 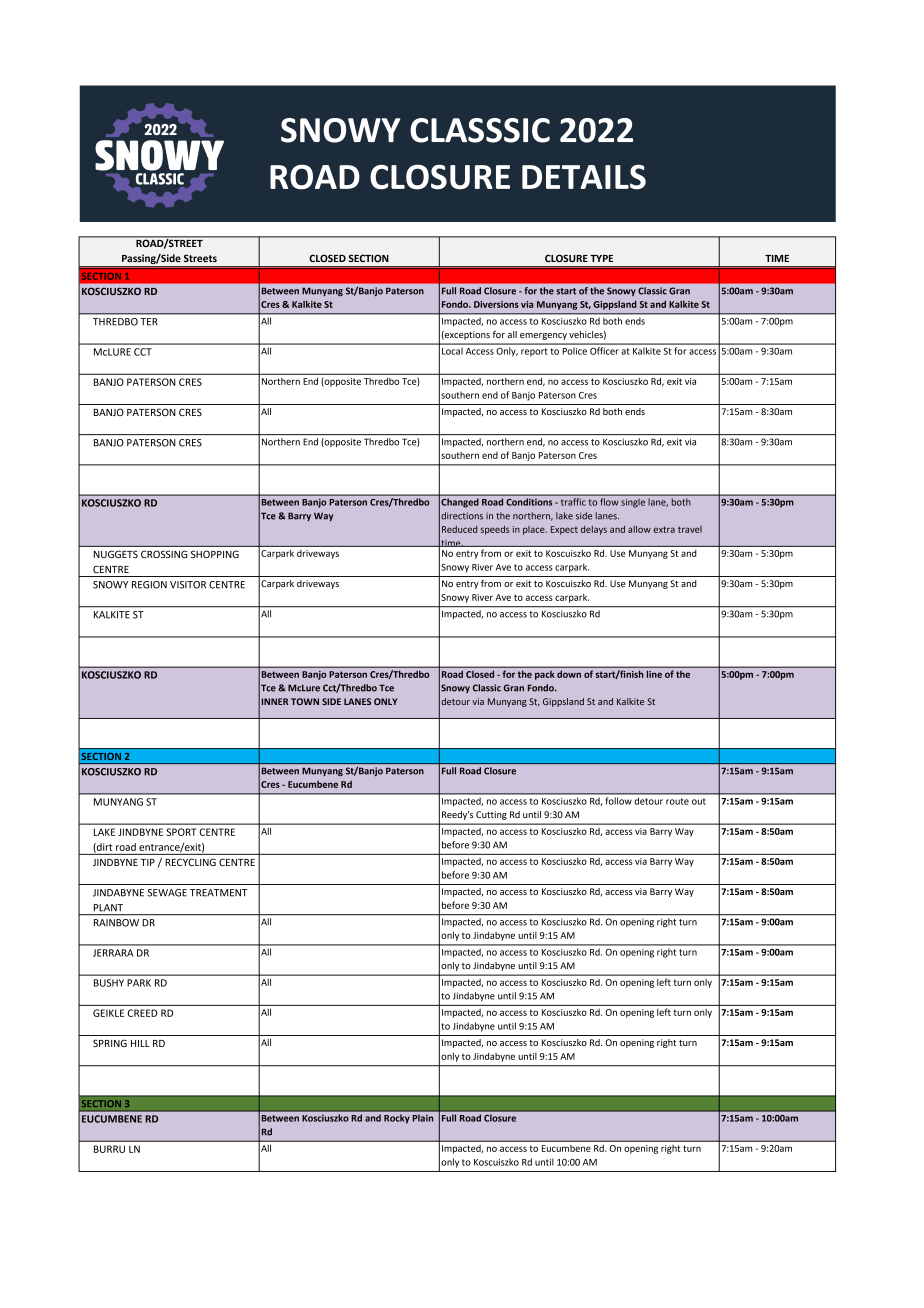 What do you see at coordinates (677, 801) in the image?
I see `route` at bounding box center [677, 801].
